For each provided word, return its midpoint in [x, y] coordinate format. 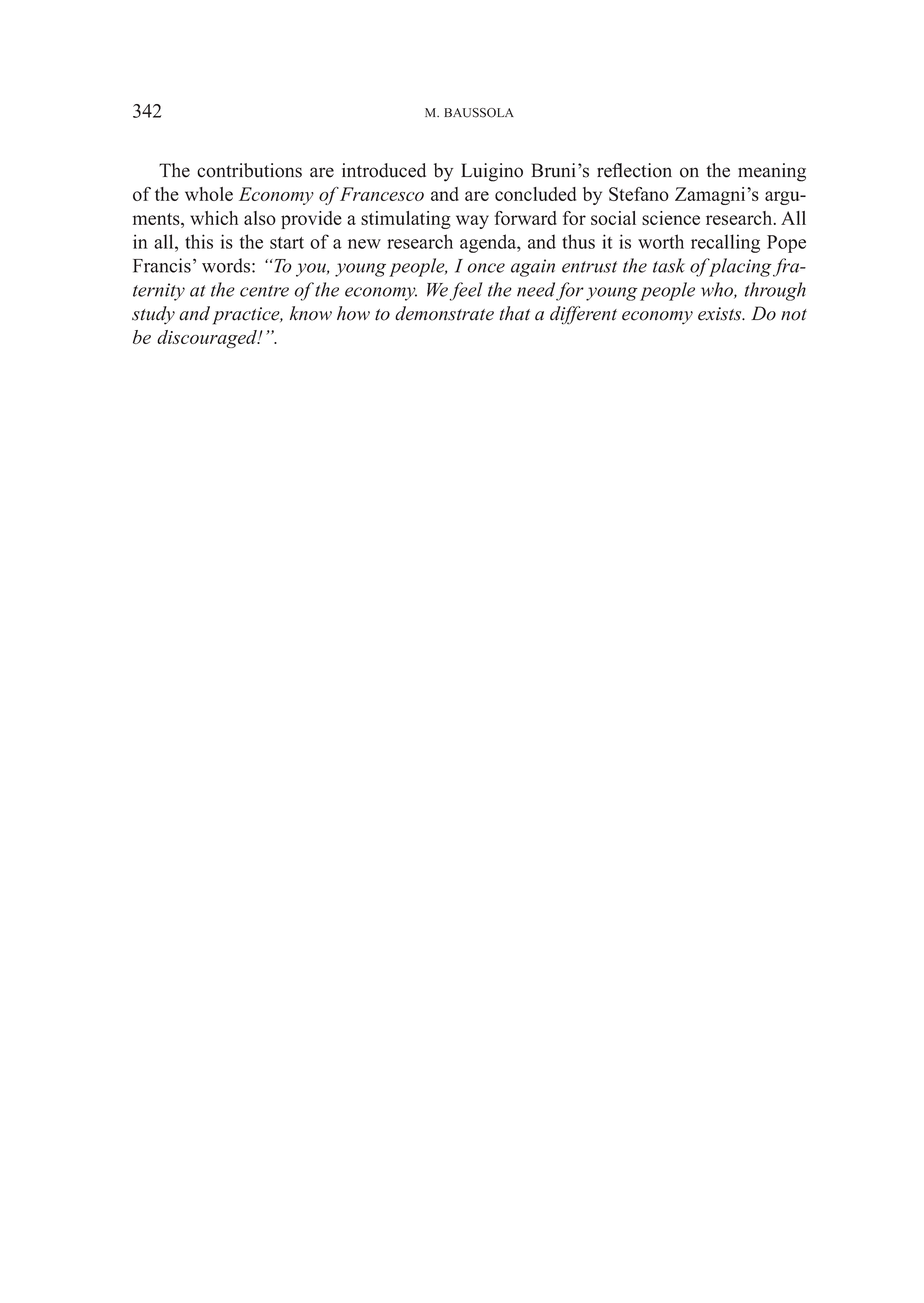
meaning [772, 172]
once [486, 268]
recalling [725, 243]
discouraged [208, 339]
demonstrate [444, 313]
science [671, 218]
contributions [249, 170]
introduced [384, 170]
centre [264, 291]
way [472, 222]
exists [721, 314]
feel [466, 291]
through [775, 291]
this [199, 241]
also [260, 218]
